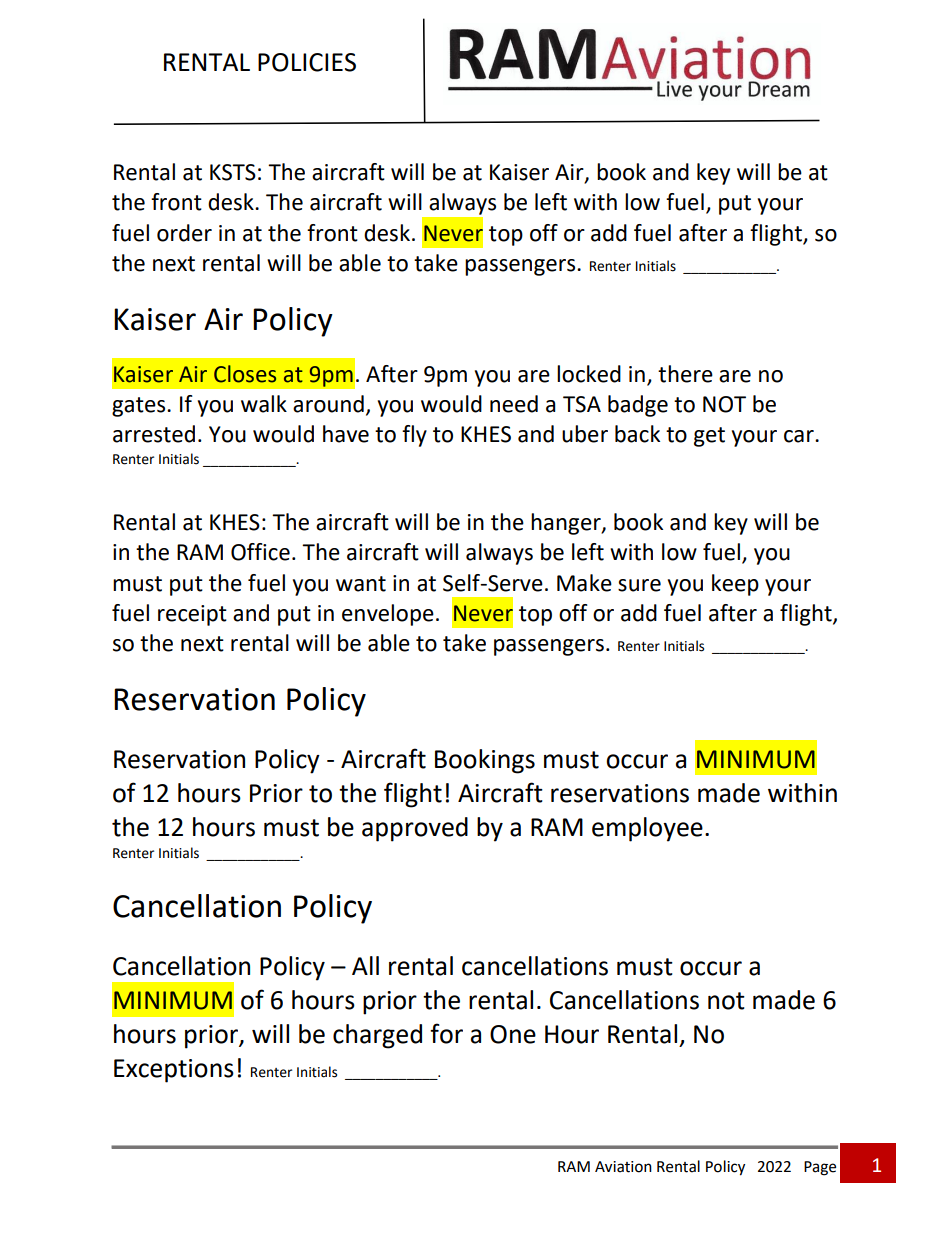  What do you see at coordinates (184, 233) in the document?
I see `order` at bounding box center [184, 233].
